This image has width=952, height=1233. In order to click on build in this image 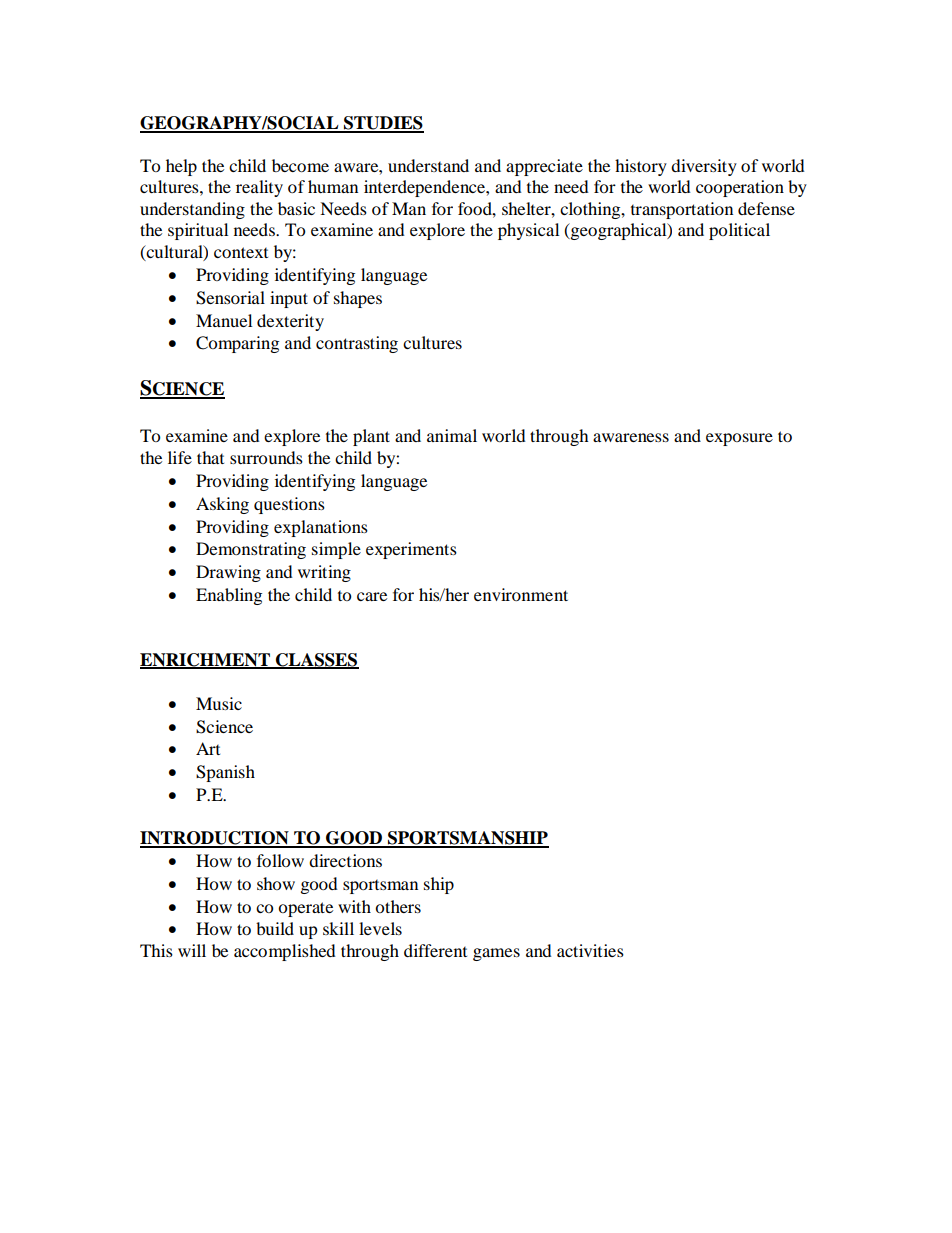, I will do `click(275, 928)`.
